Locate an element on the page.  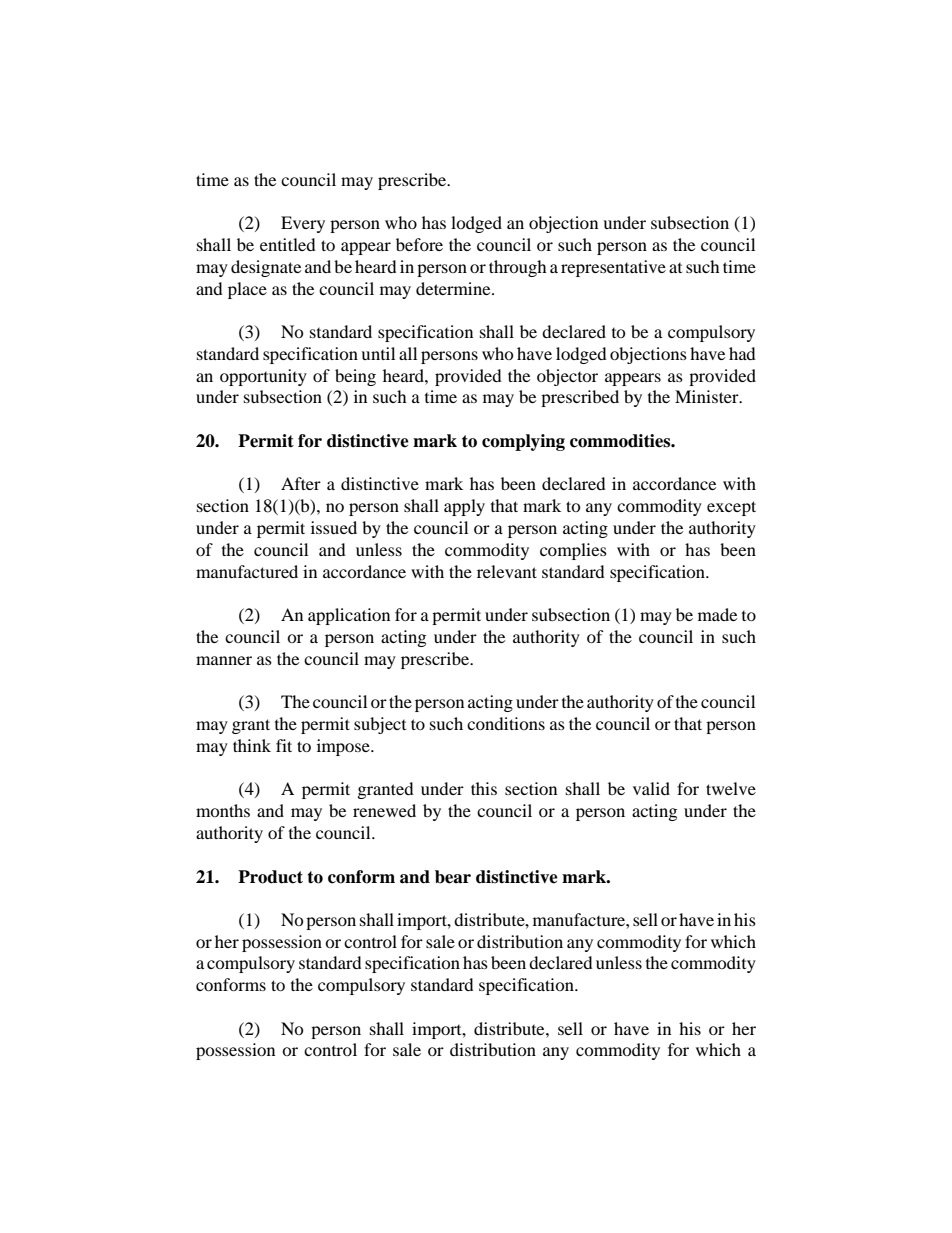
representative is located at coordinates (613, 268).
